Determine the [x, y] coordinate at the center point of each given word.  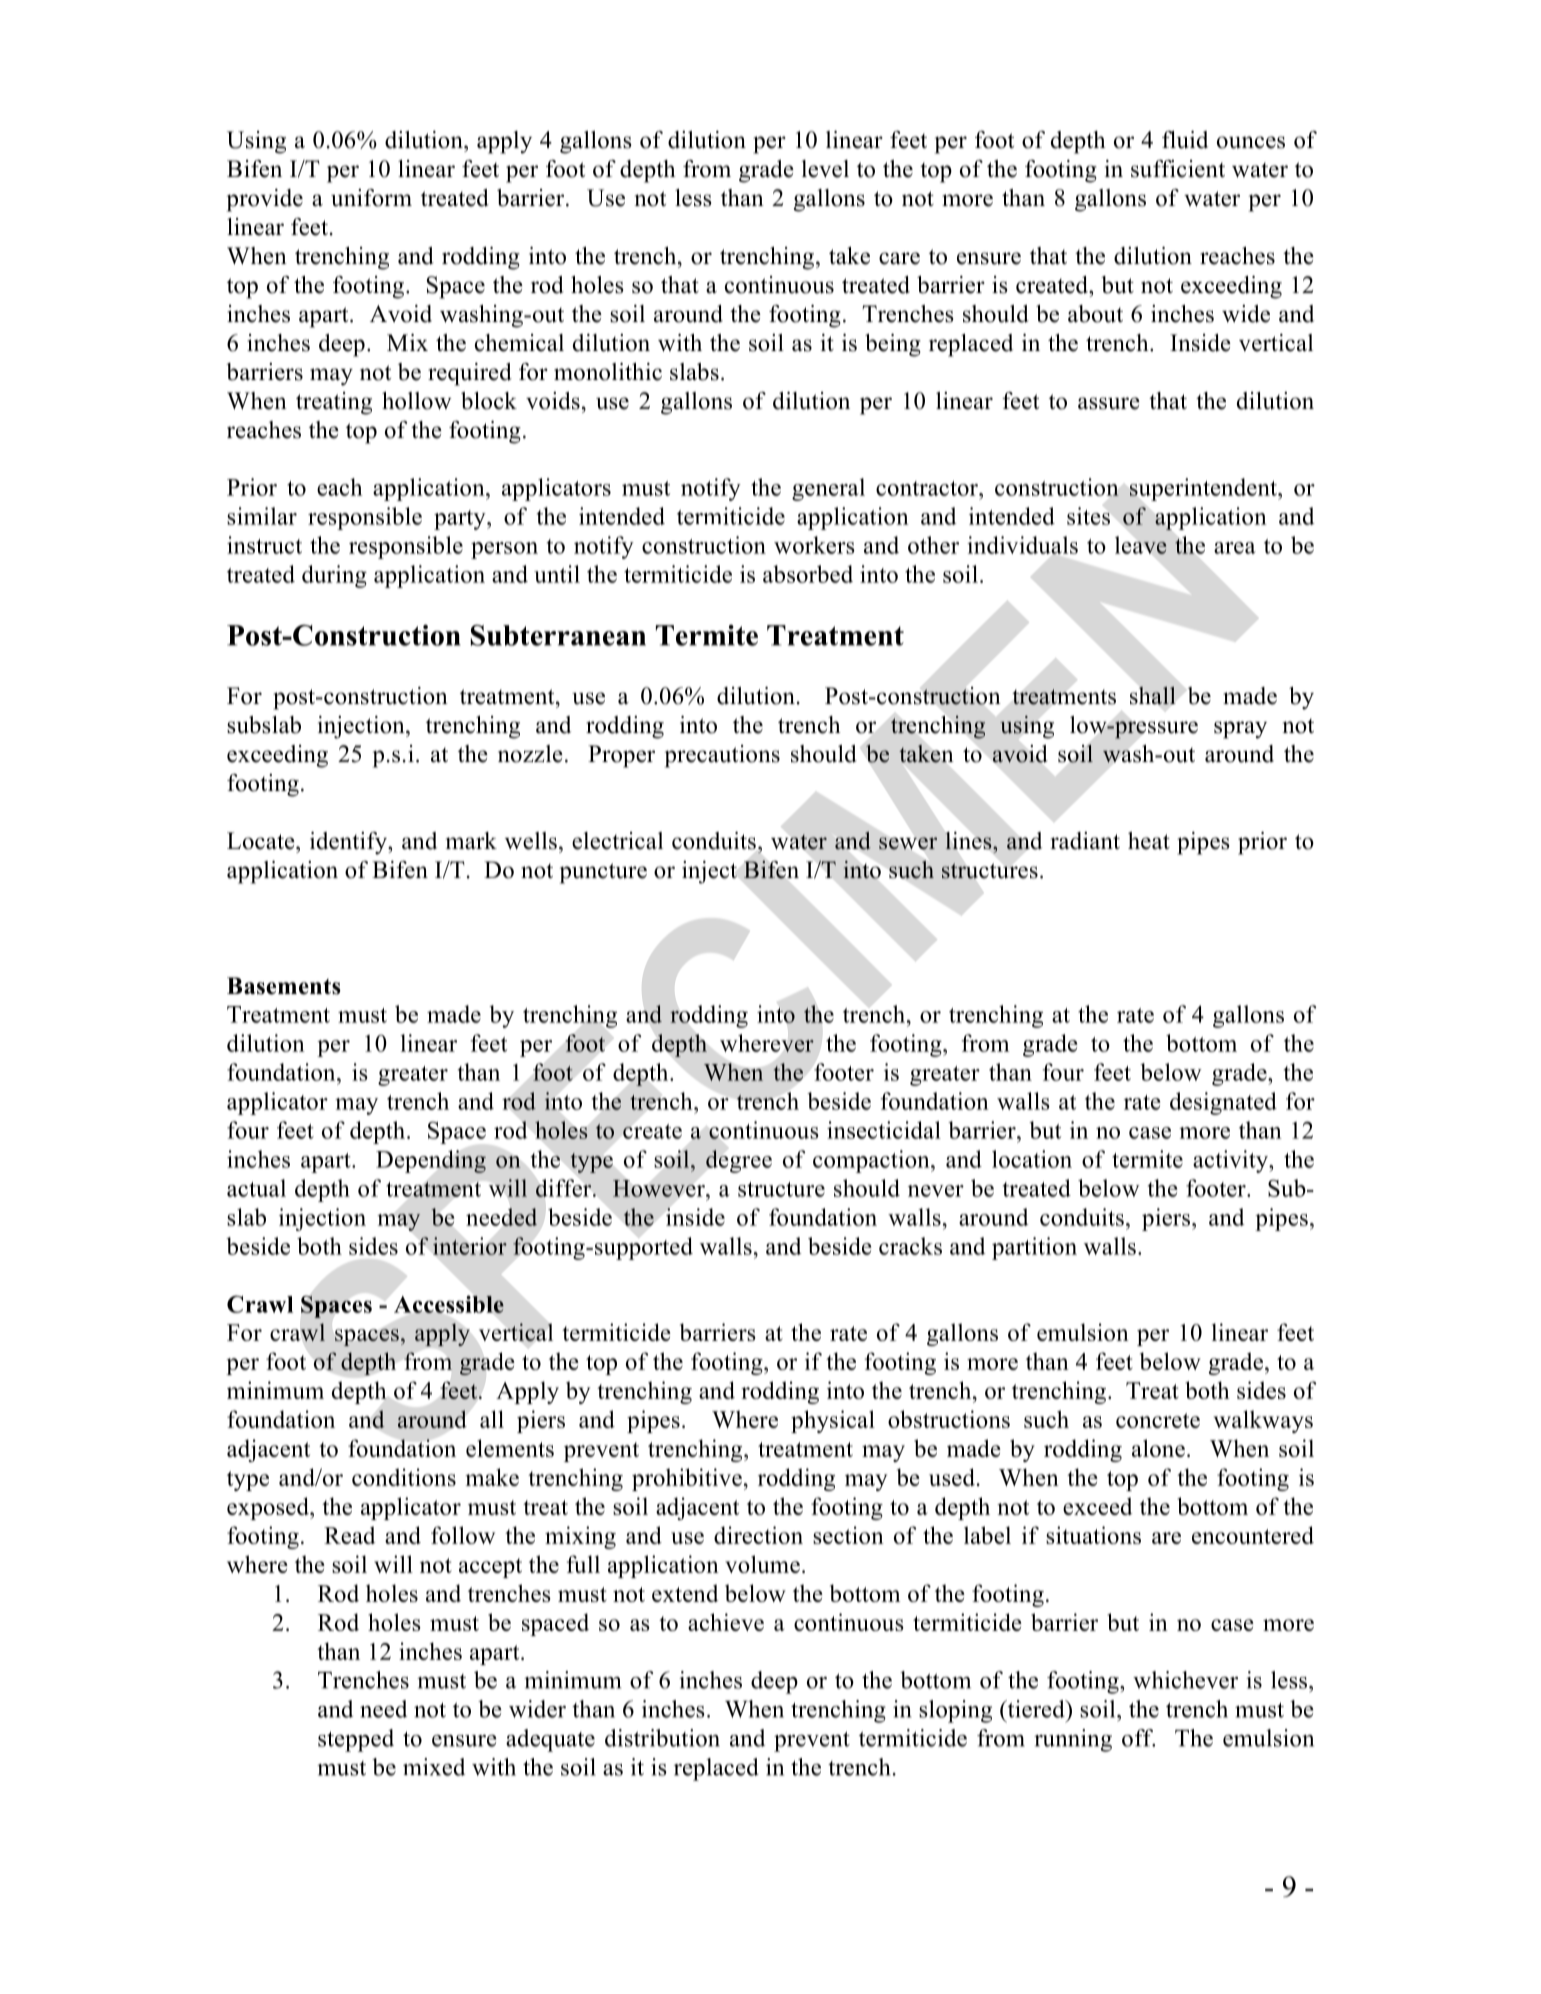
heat [1149, 841]
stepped [356, 1740]
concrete [1158, 1420]
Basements [284, 986]
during [334, 576]
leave [1141, 545]
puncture [603, 873]
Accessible [449, 1304]
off [1138, 1738]
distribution [662, 1738]
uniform [371, 198]
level [825, 169]
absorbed [808, 574]
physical [833, 1421]
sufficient [1178, 169]
